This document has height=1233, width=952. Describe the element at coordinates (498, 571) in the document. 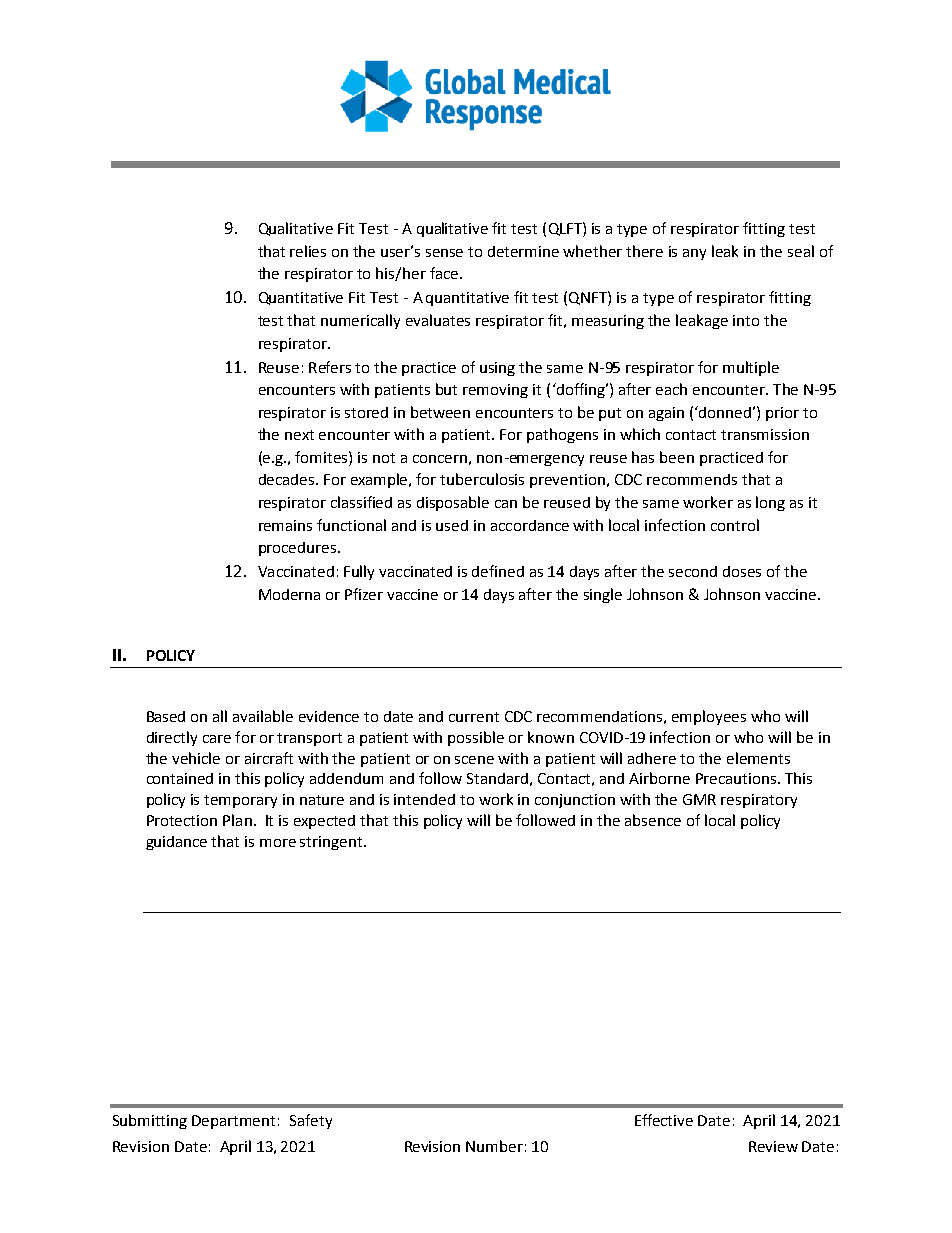

I see `defined` at that location.
